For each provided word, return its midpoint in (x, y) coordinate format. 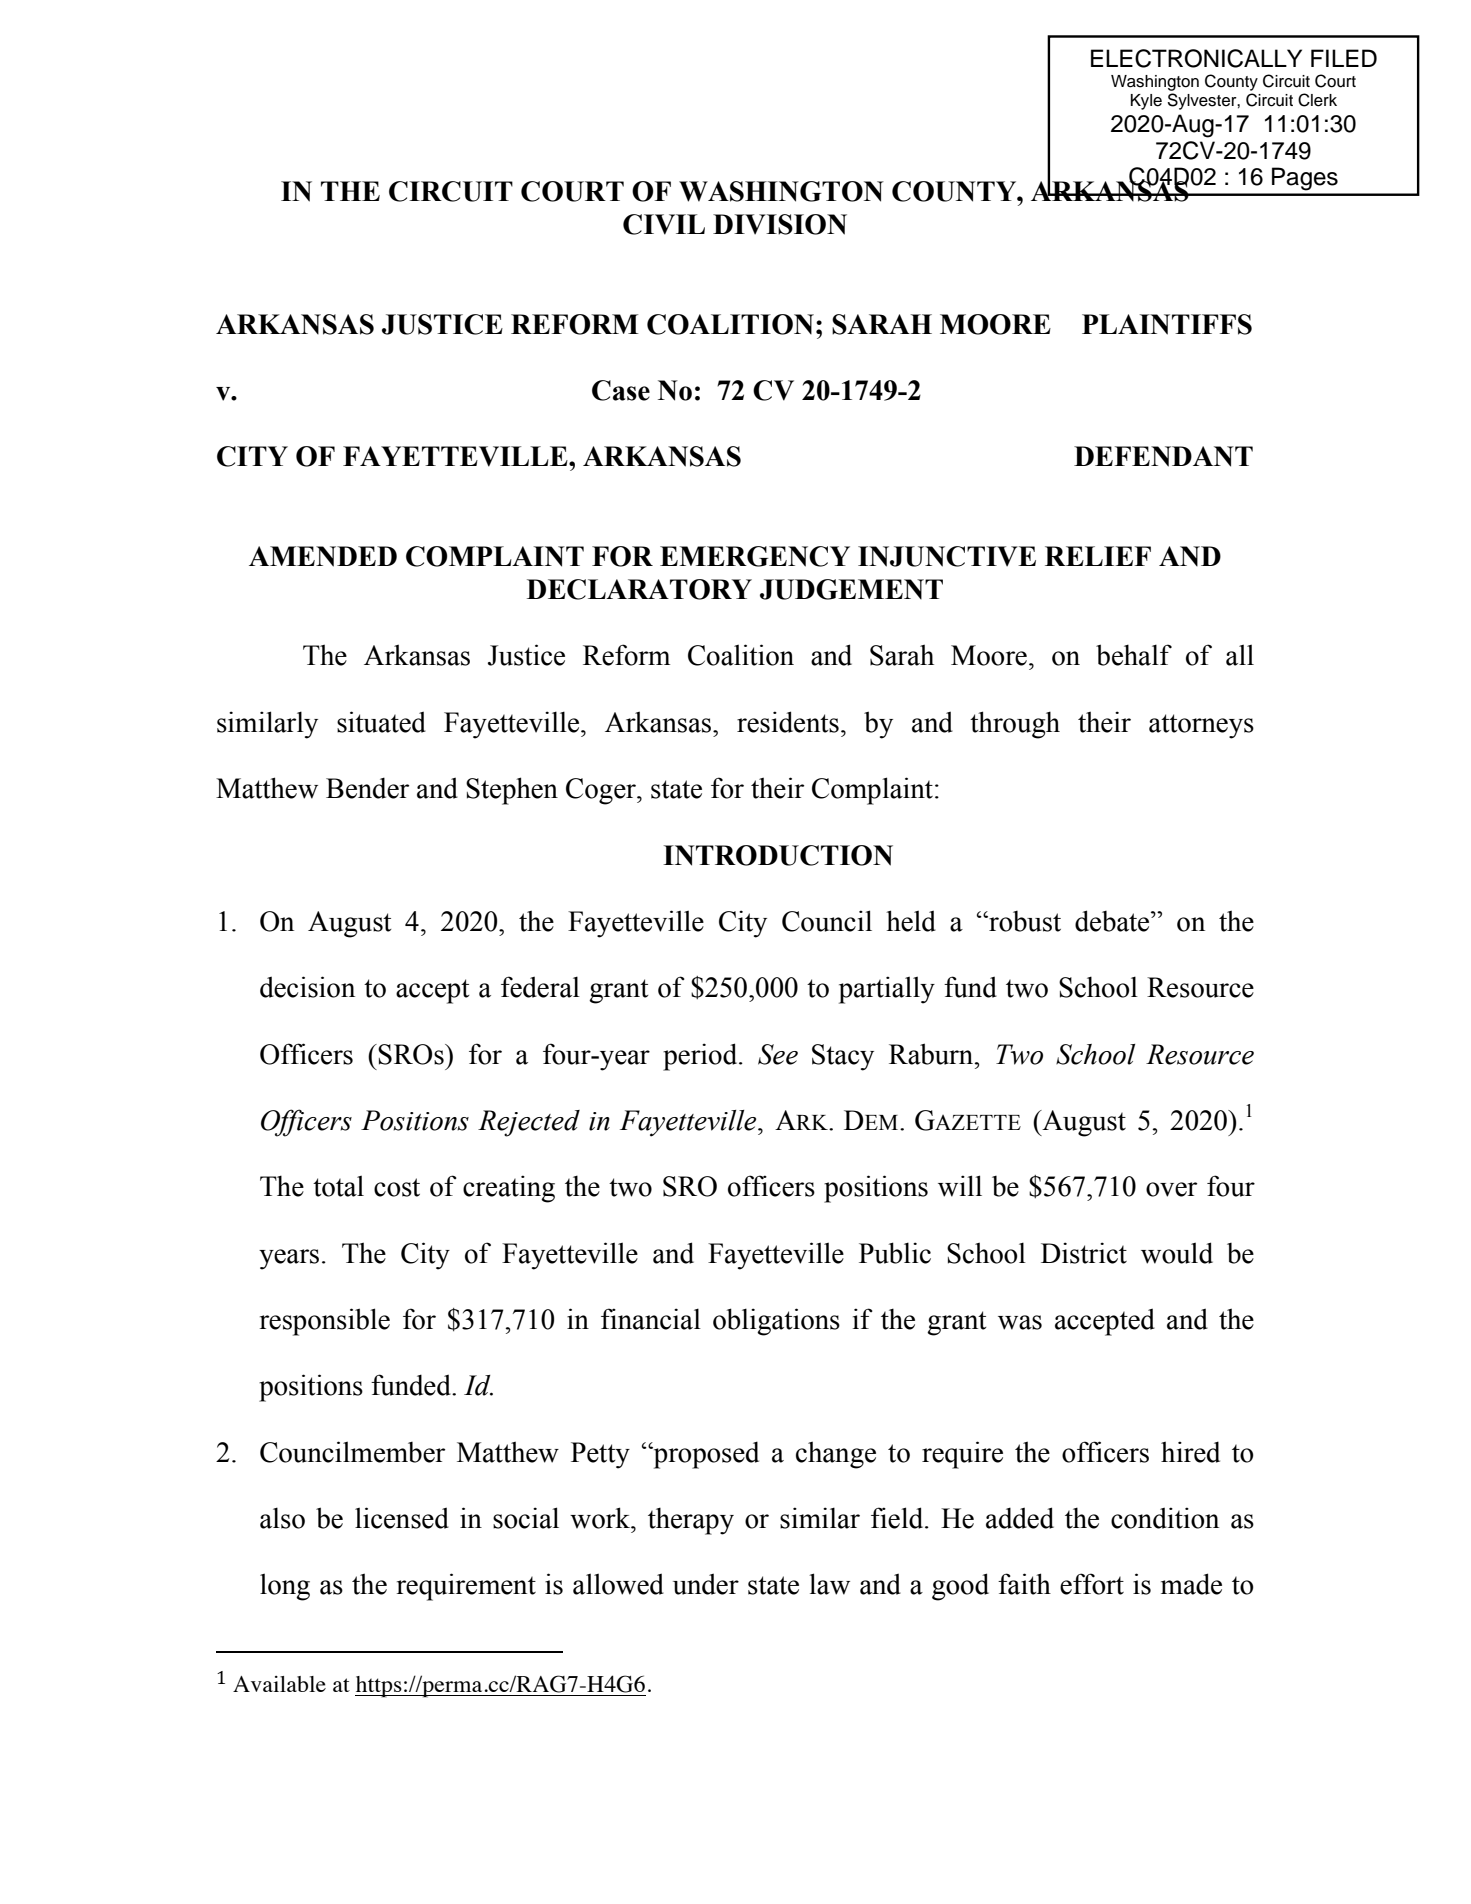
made (1191, 1584)
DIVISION (780, 224)
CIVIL (664, 224)
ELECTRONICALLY (1196, 58)
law (829, 1584)
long (285, 1587)
